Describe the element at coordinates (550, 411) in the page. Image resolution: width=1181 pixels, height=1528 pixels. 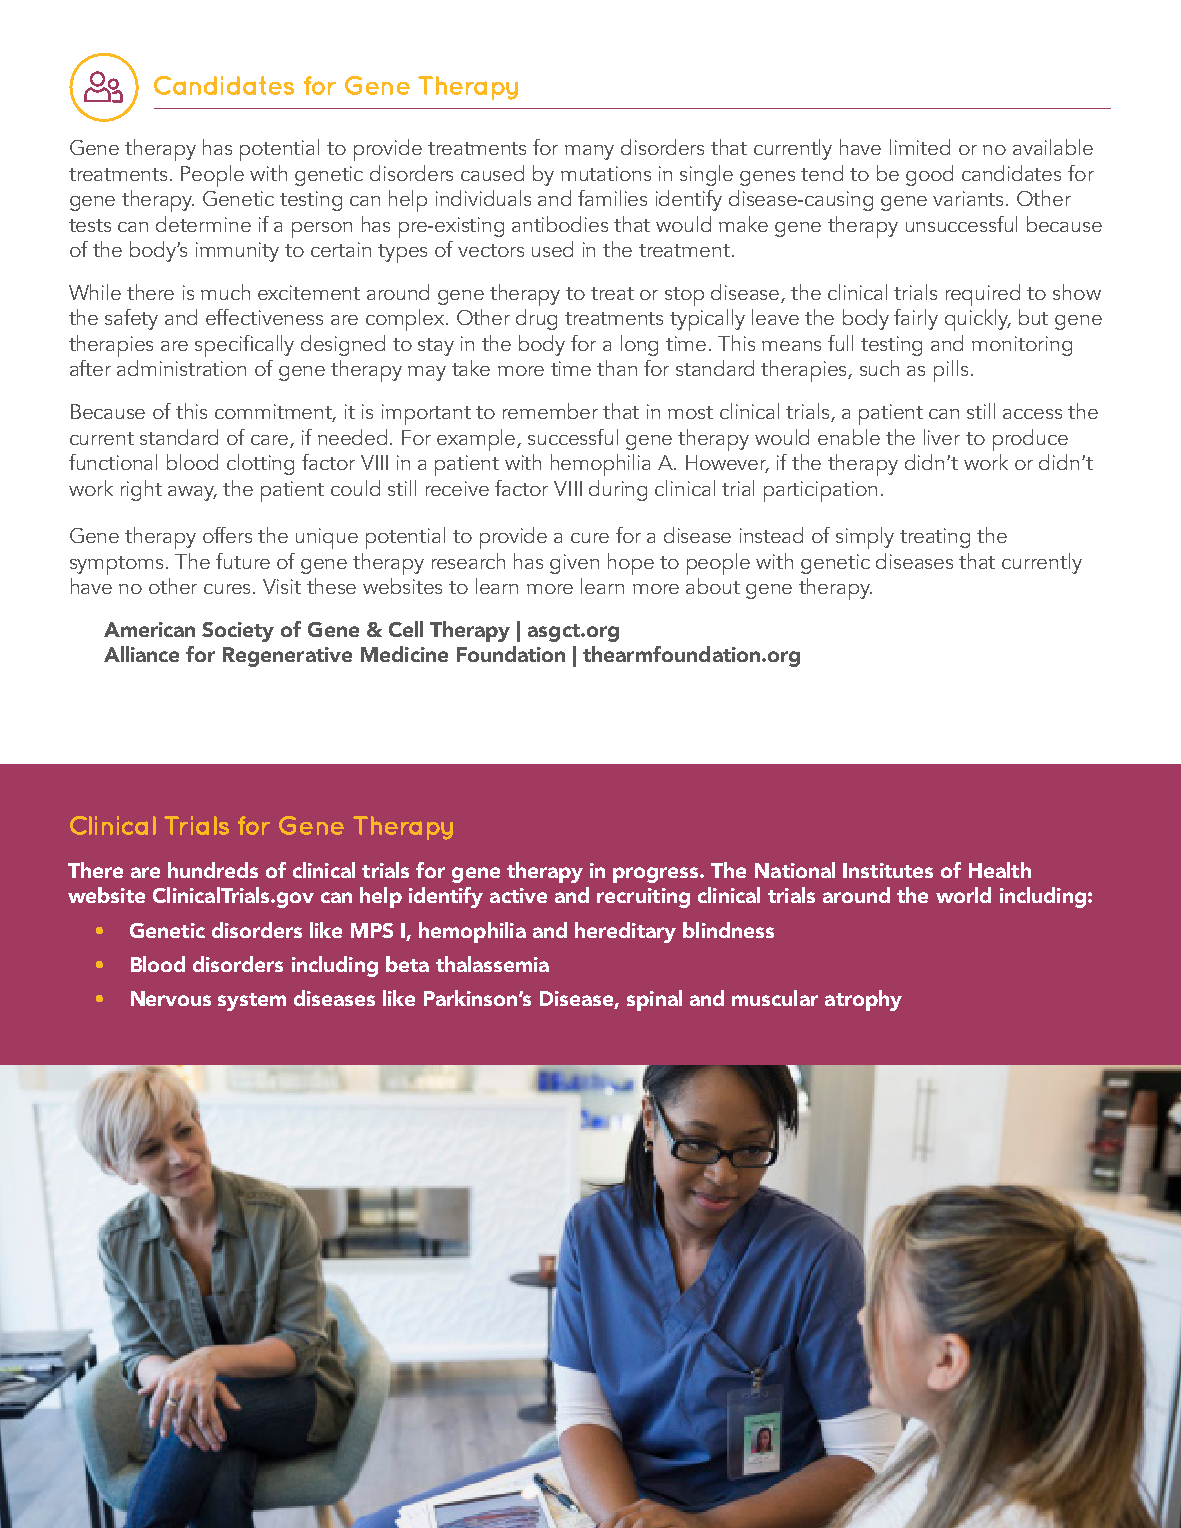
I see `remember` at that location.
